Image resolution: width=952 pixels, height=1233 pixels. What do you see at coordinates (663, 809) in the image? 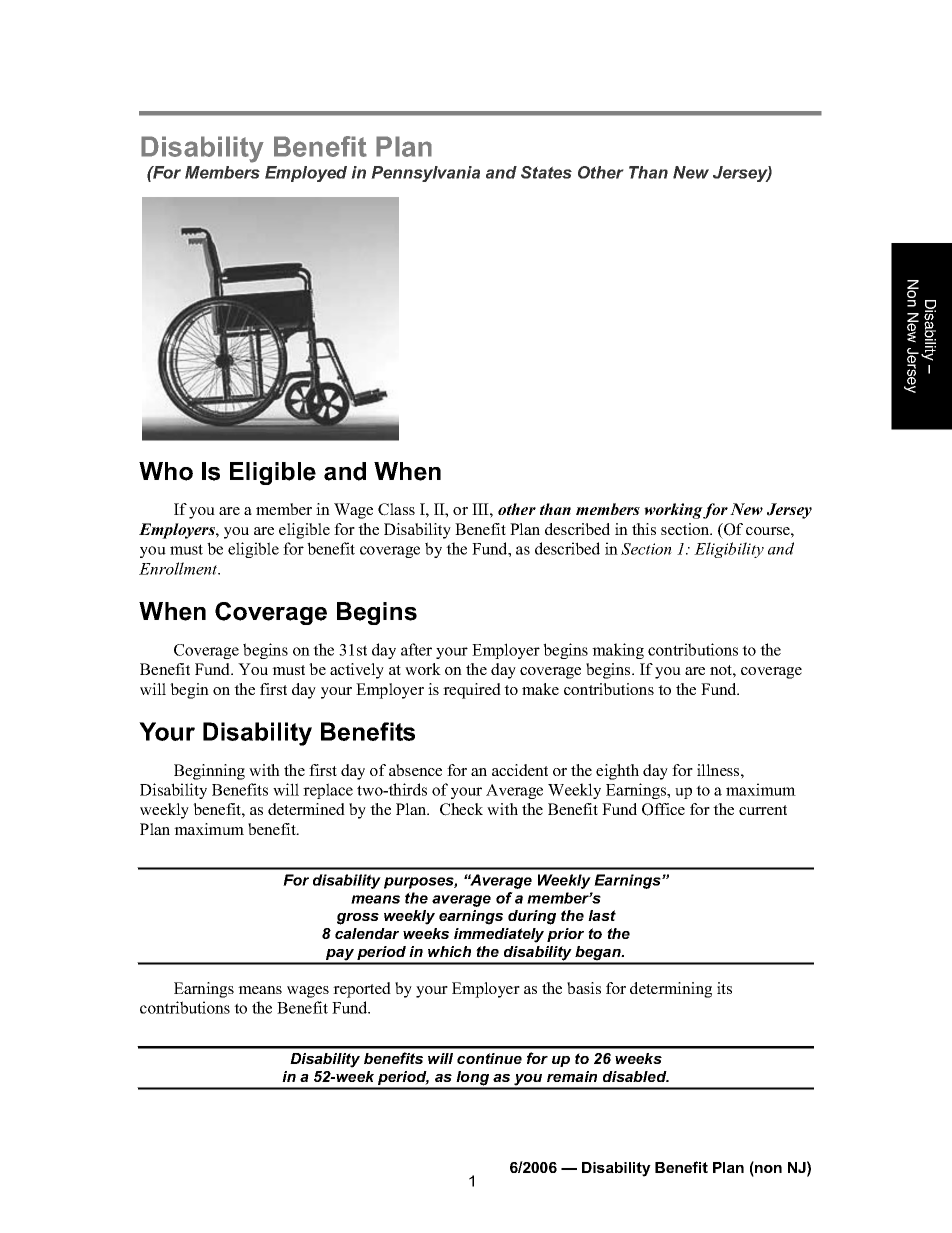
I see `Office` at bounding box center [663, 809].
